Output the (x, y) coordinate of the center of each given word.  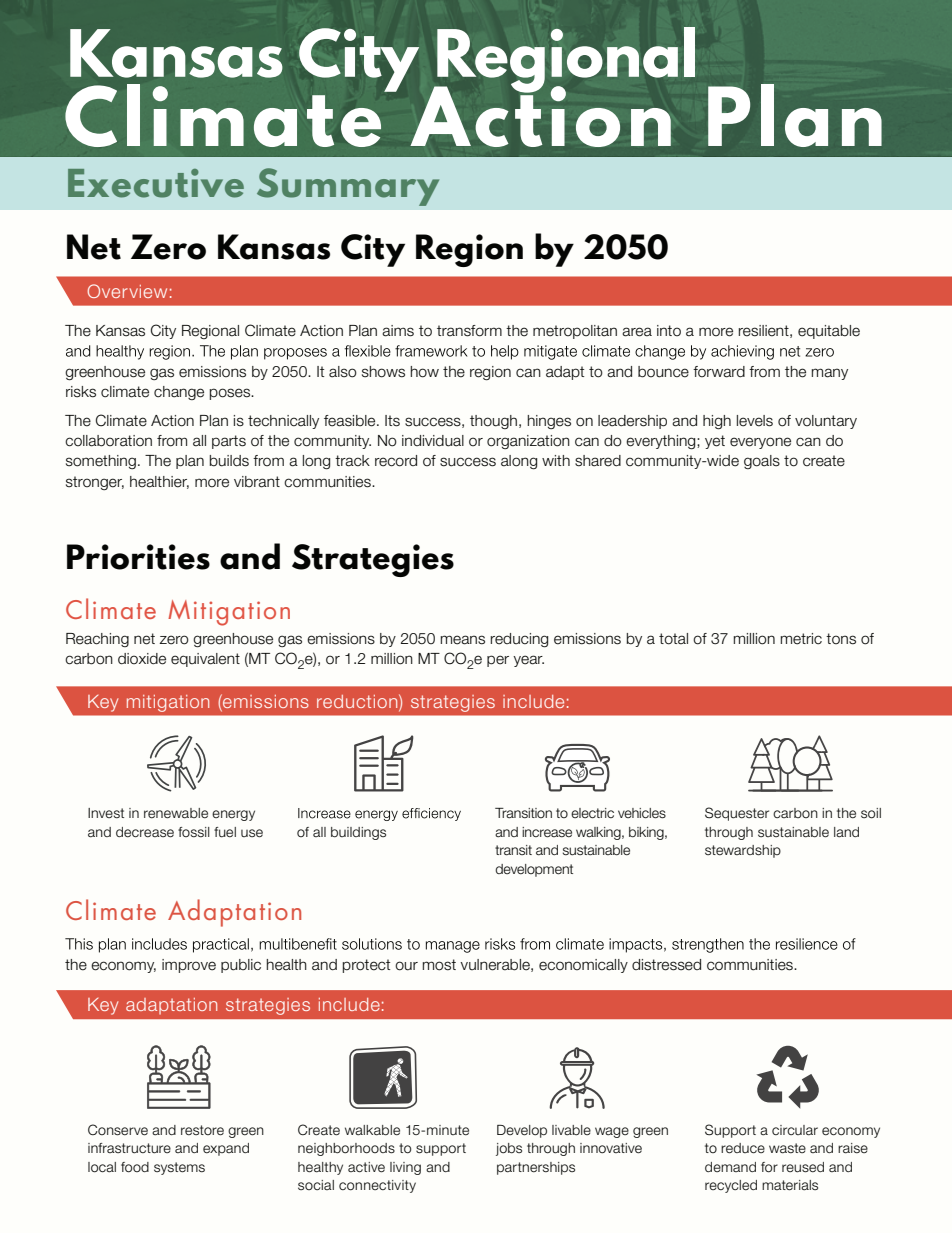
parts (229, 442)
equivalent (205, 660)
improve (189, 966)
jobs (509, 1149)
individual (433, 441)
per (498, 661)
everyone (760, 443)
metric (801, 639)
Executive (156, 183)
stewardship (743, 851)
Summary (348, 187)
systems (179, 1168)
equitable (829, 332)
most (439, 965)
